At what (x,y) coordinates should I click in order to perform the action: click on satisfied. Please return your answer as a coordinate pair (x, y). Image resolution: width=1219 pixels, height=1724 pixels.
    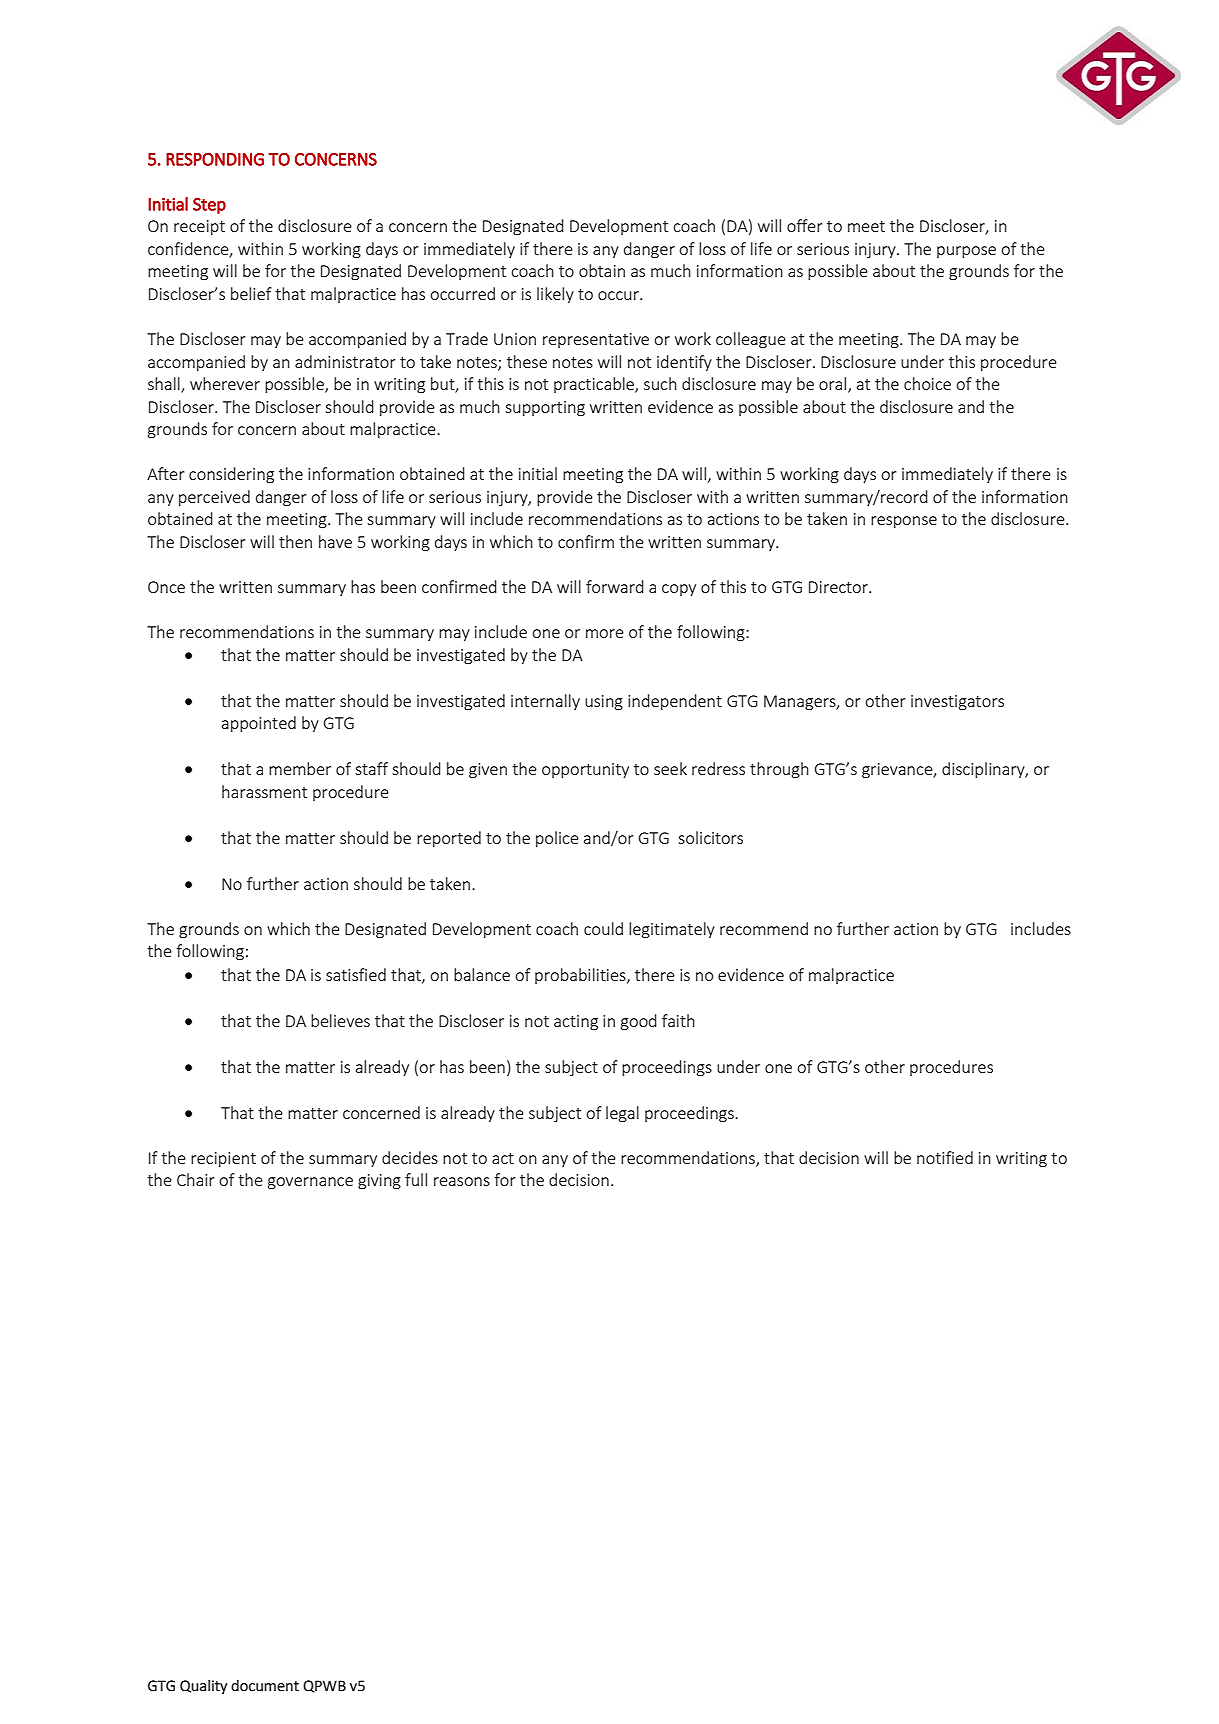
    Looking at the image, I should click on (356, 974).
